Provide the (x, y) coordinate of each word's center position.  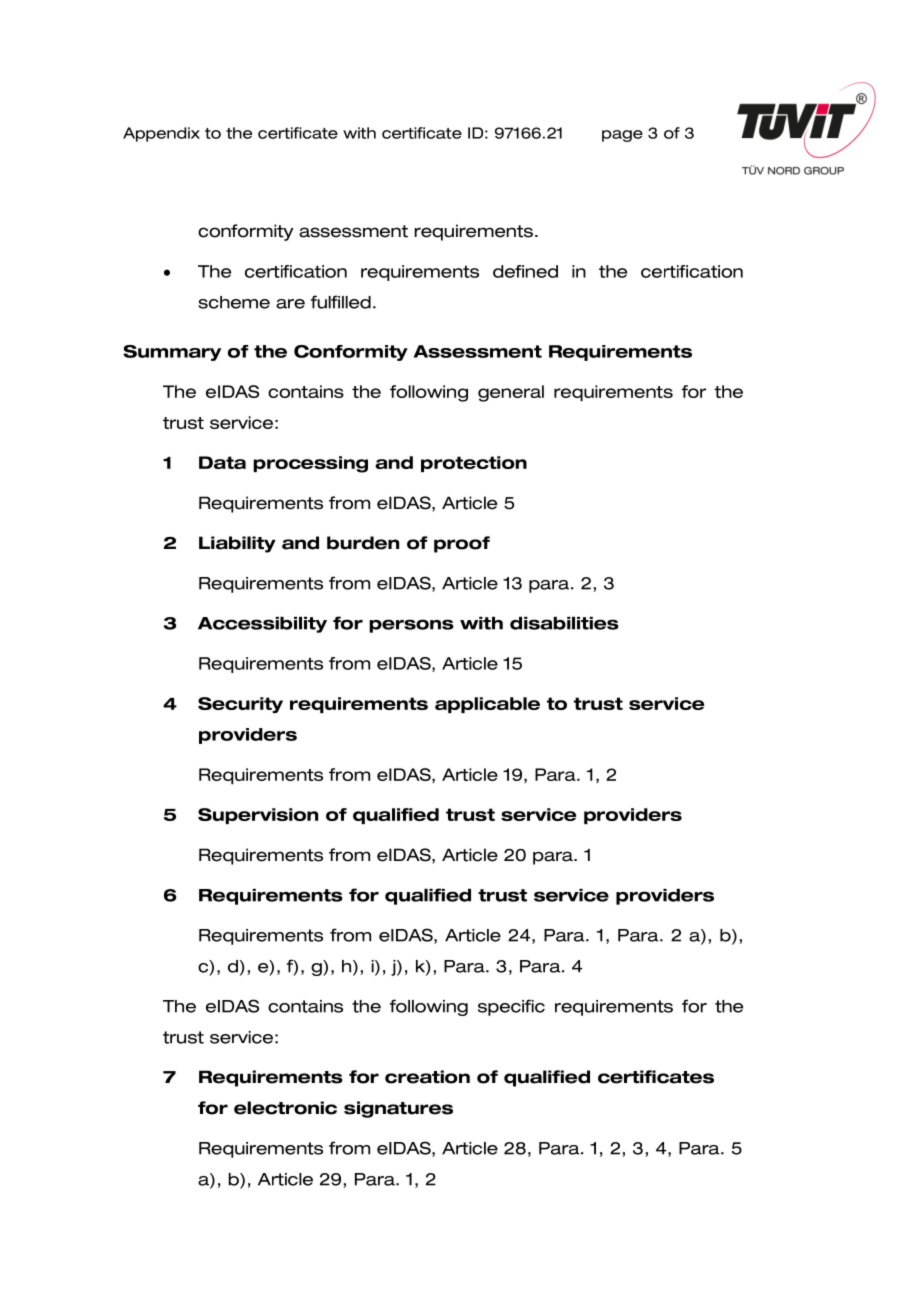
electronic (285, 1108)
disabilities (564, 623)
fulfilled (341, 302)
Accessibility (262, 625)
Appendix (161, 134)
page (622, 136)
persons (411, 626)
